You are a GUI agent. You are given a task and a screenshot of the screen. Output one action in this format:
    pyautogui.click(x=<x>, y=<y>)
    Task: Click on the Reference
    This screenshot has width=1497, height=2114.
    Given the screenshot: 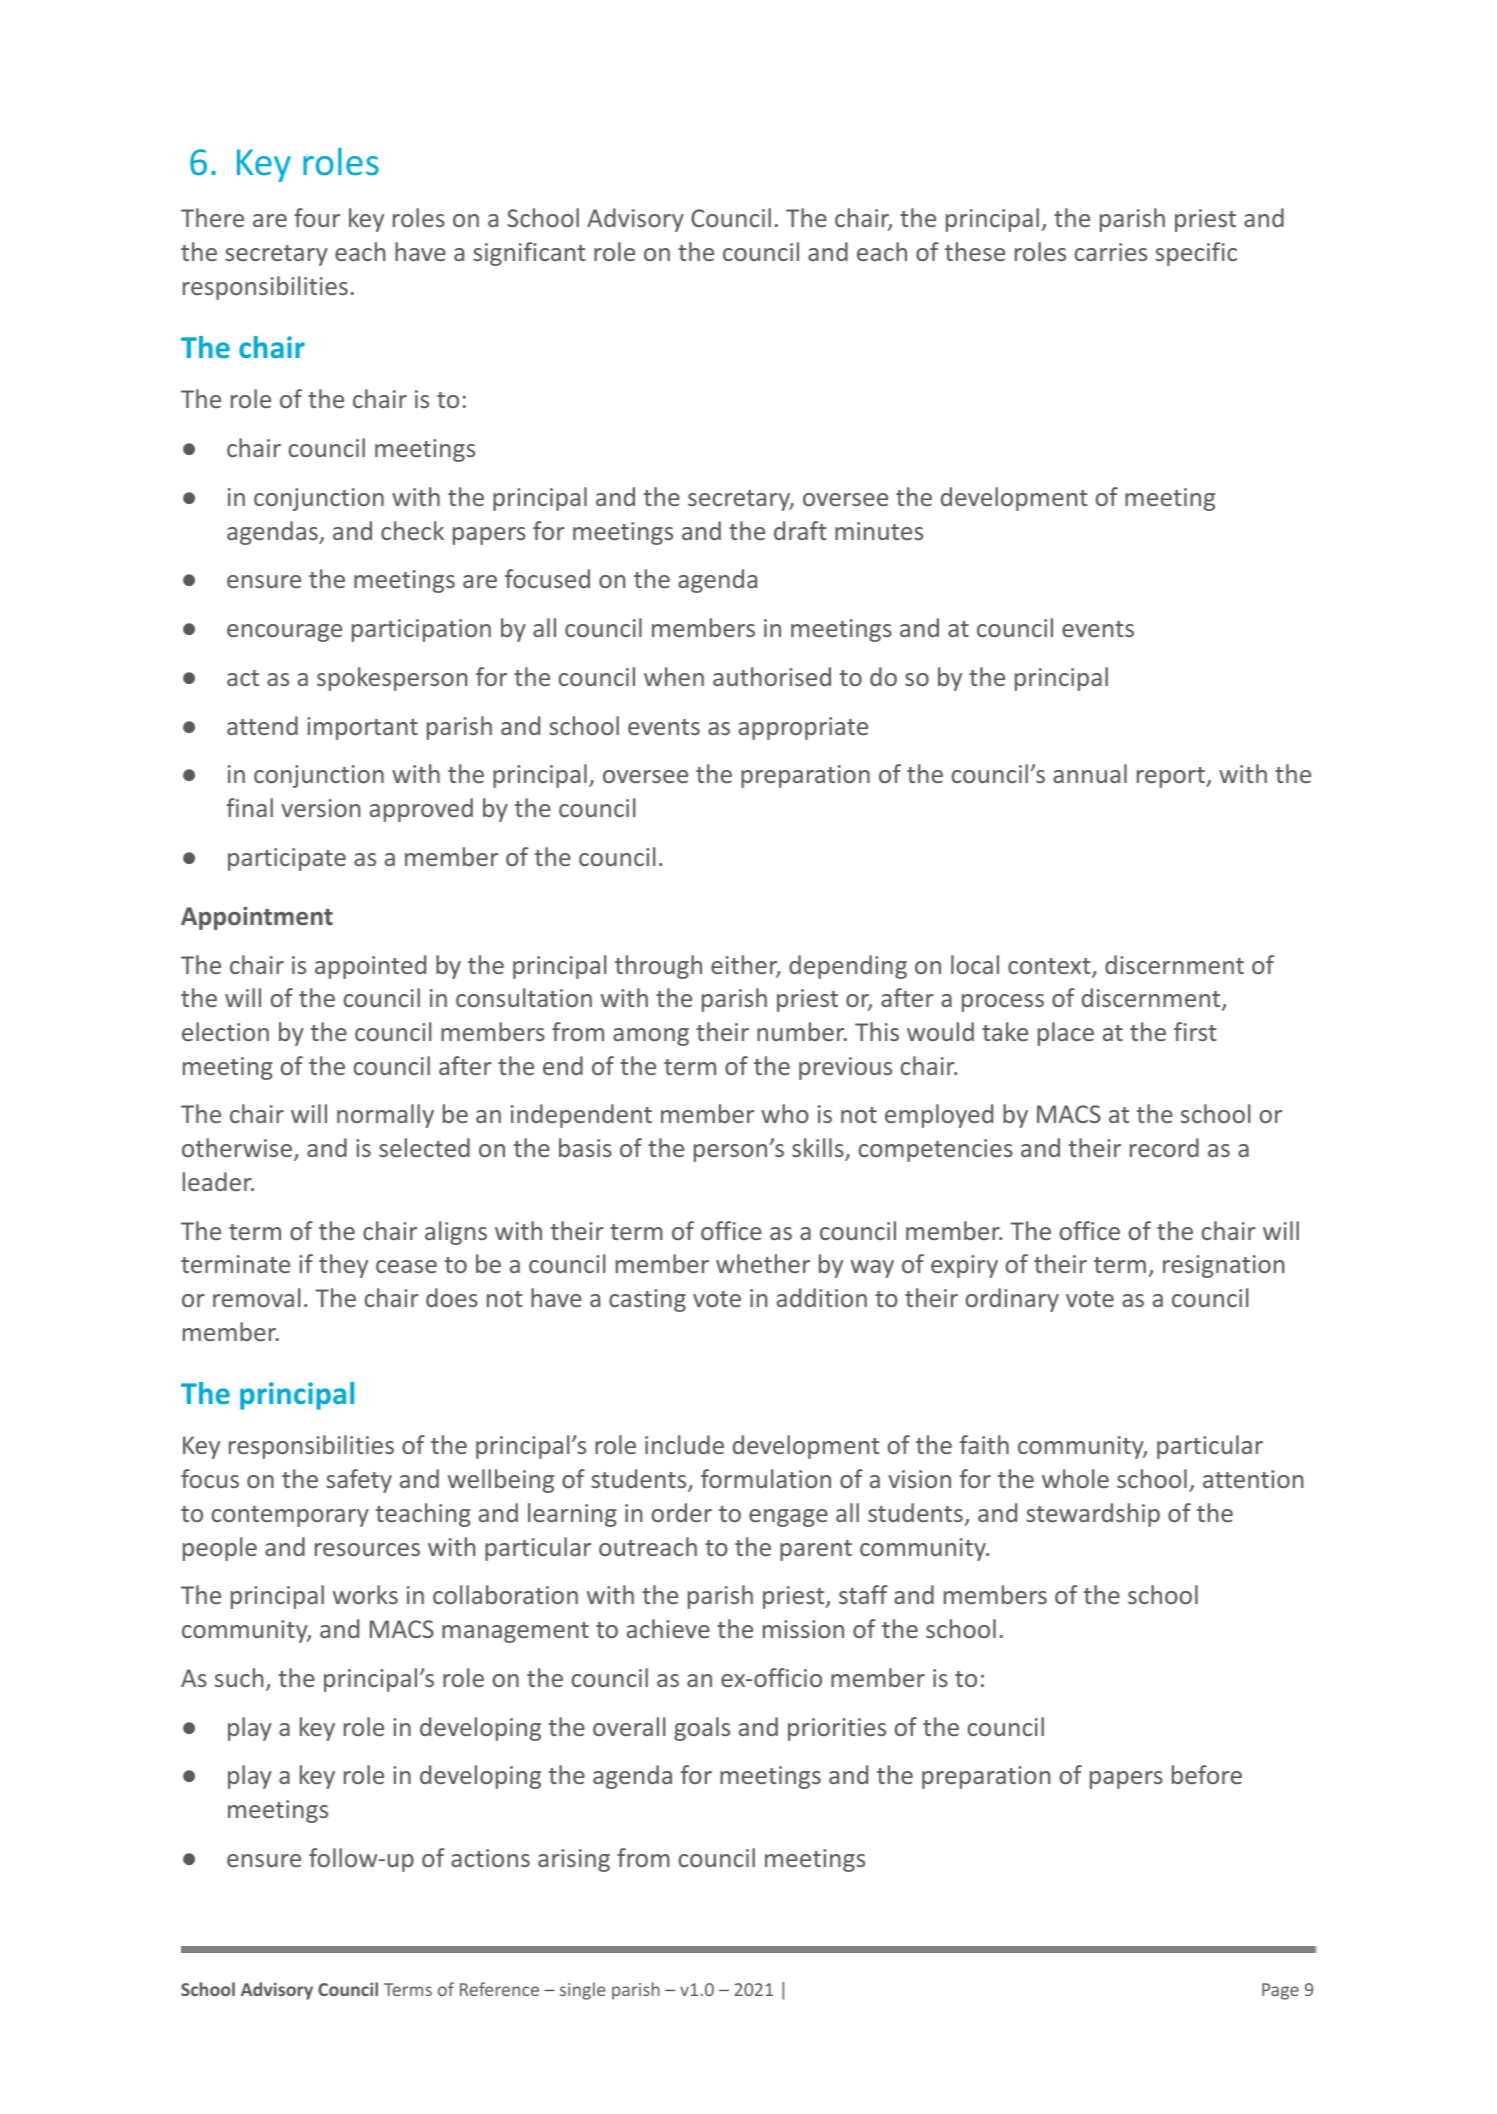 What is the action you would take?
    pyautogui.click(x=499, y=1989)
